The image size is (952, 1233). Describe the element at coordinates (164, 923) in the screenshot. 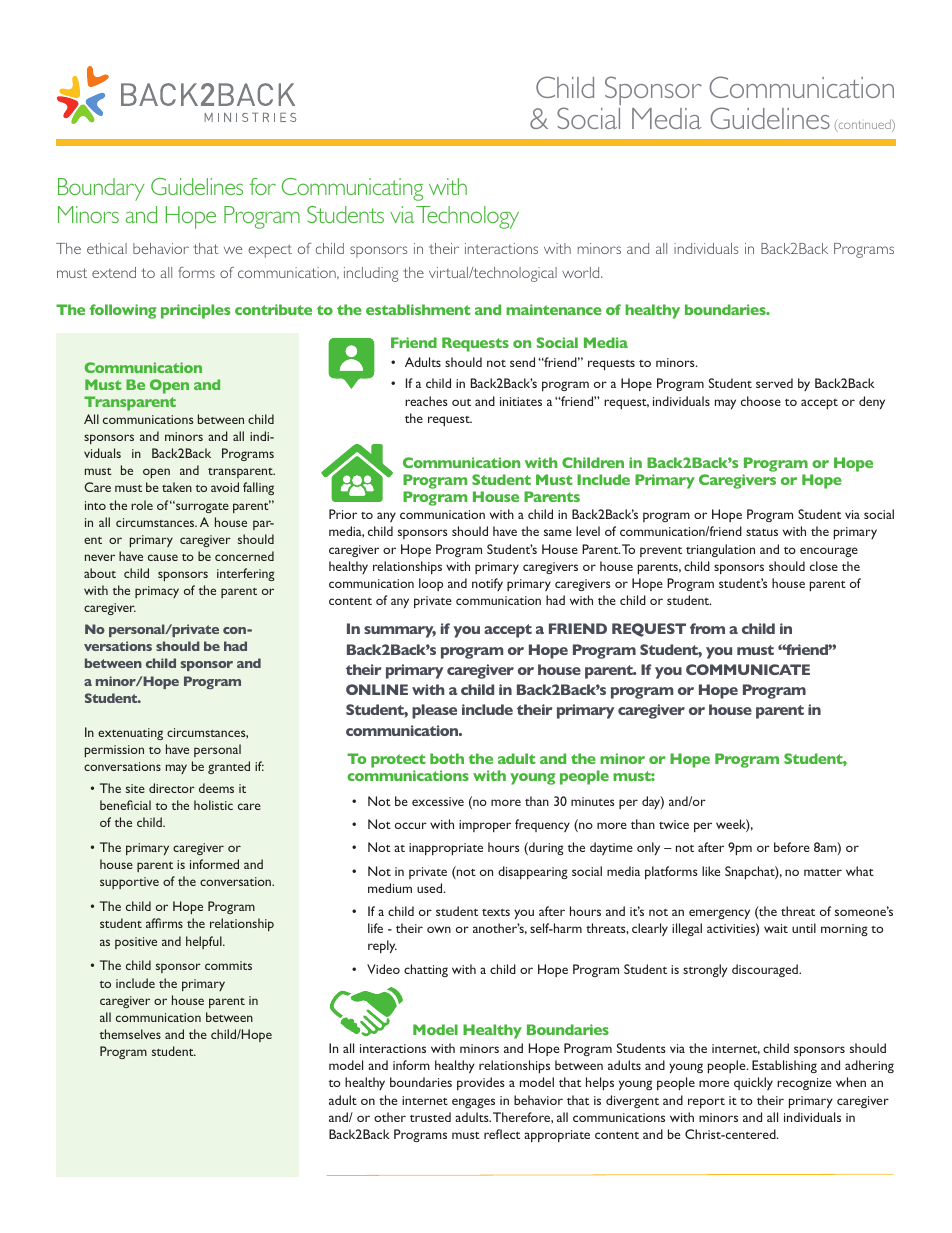

I see `affirms` at that location.
